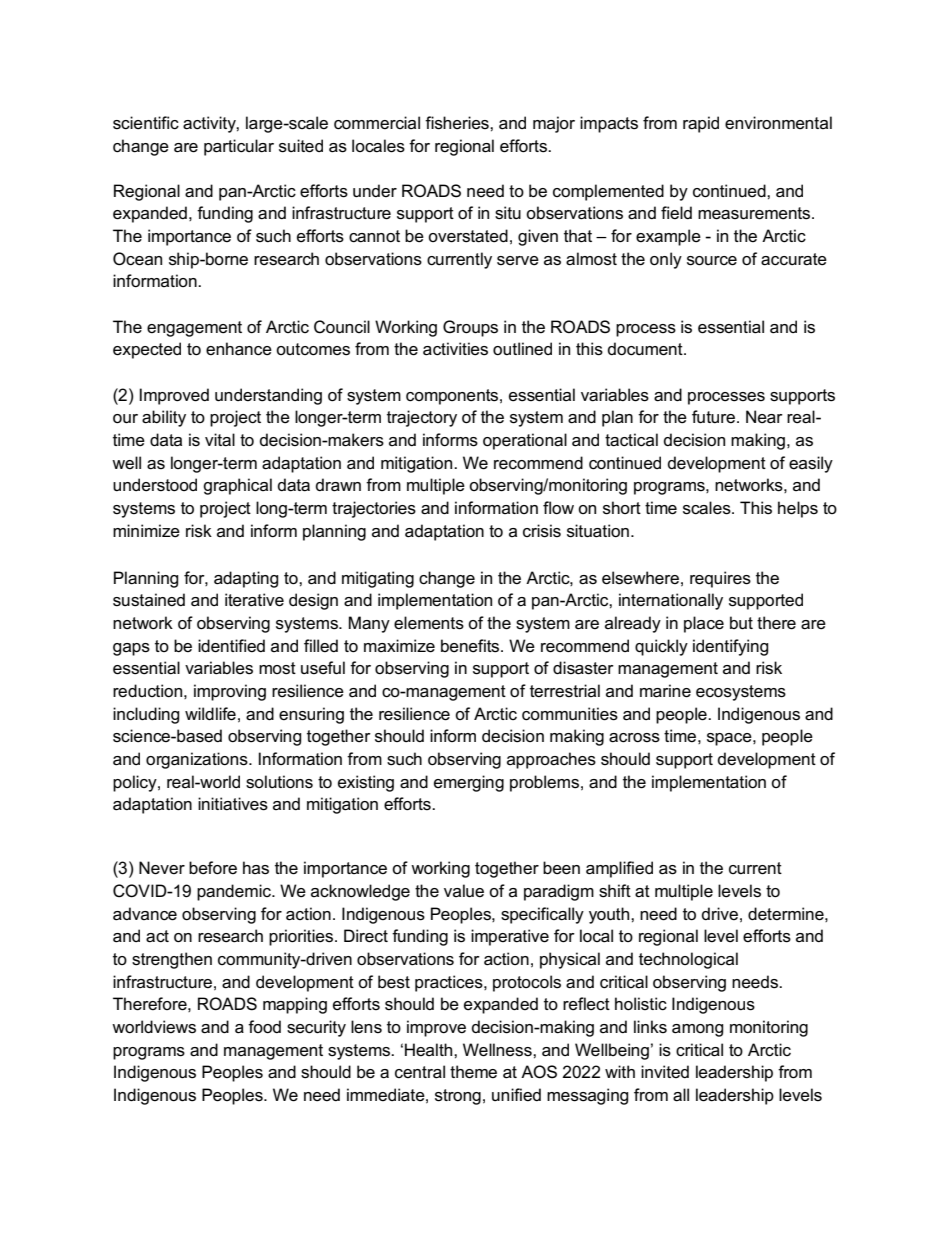  I want to click on theme, so click(473, 1072).
